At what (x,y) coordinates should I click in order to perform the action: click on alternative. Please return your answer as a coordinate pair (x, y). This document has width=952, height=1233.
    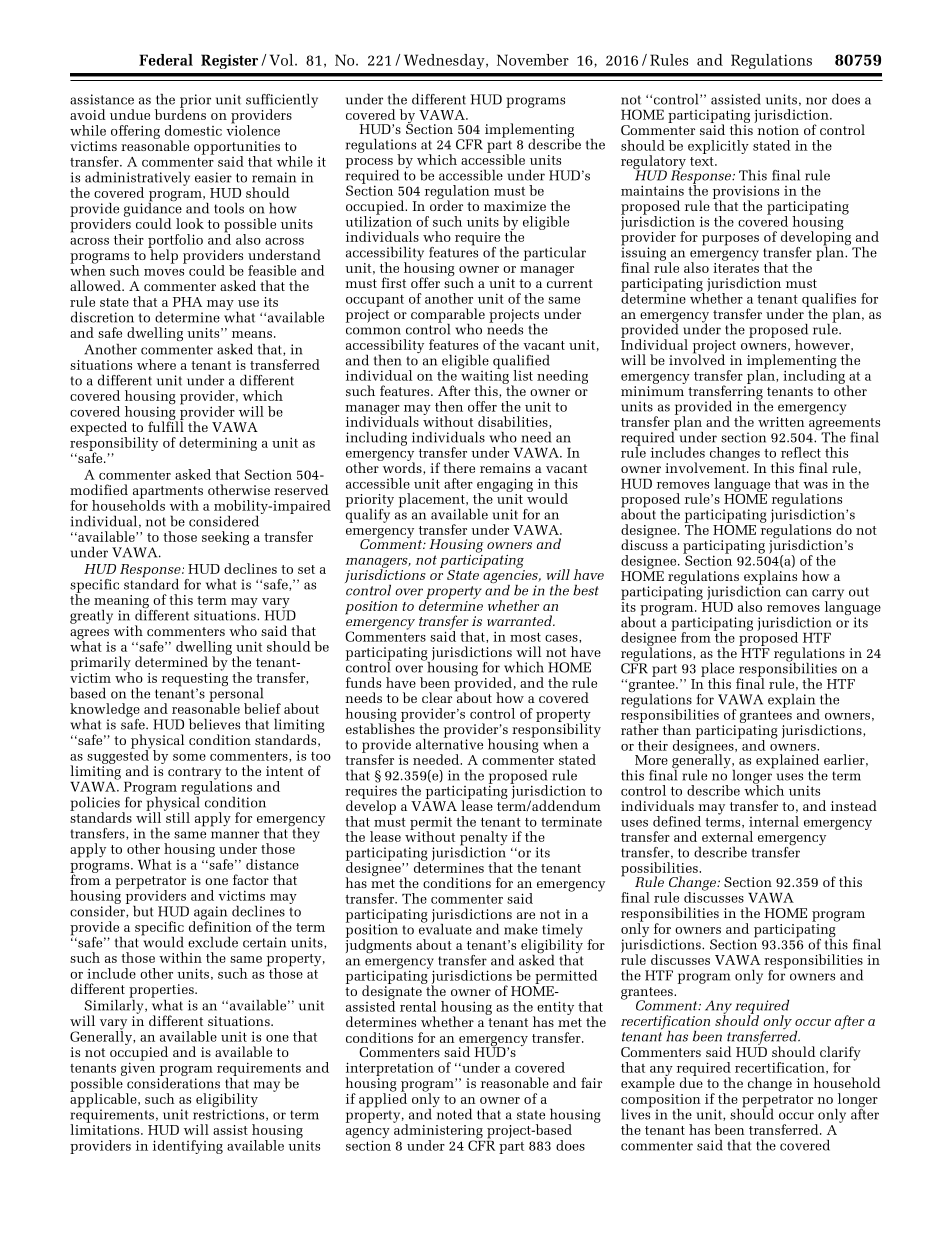
    Looking at the image, I should click on (449, 743).
